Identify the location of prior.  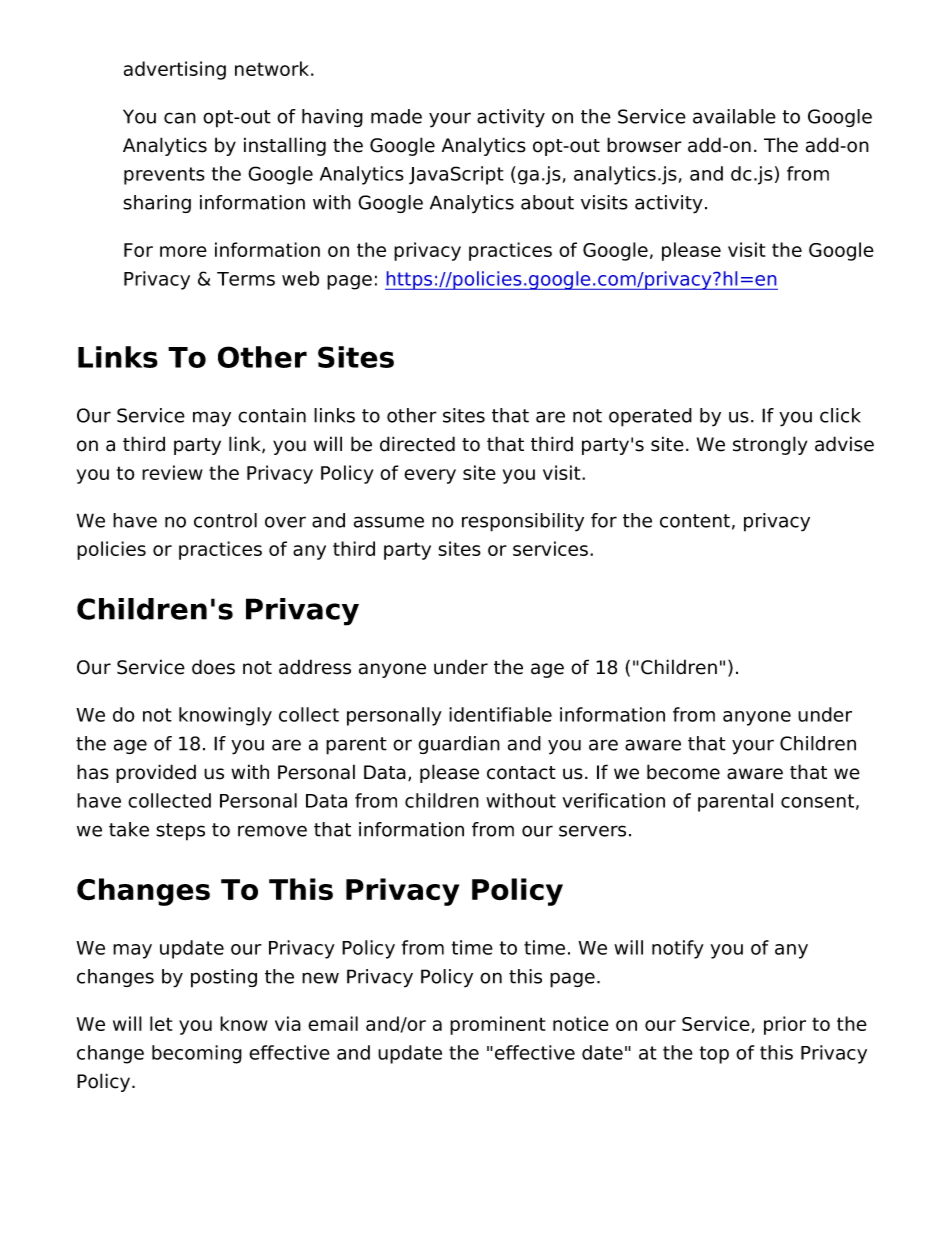
(785, 1025).
